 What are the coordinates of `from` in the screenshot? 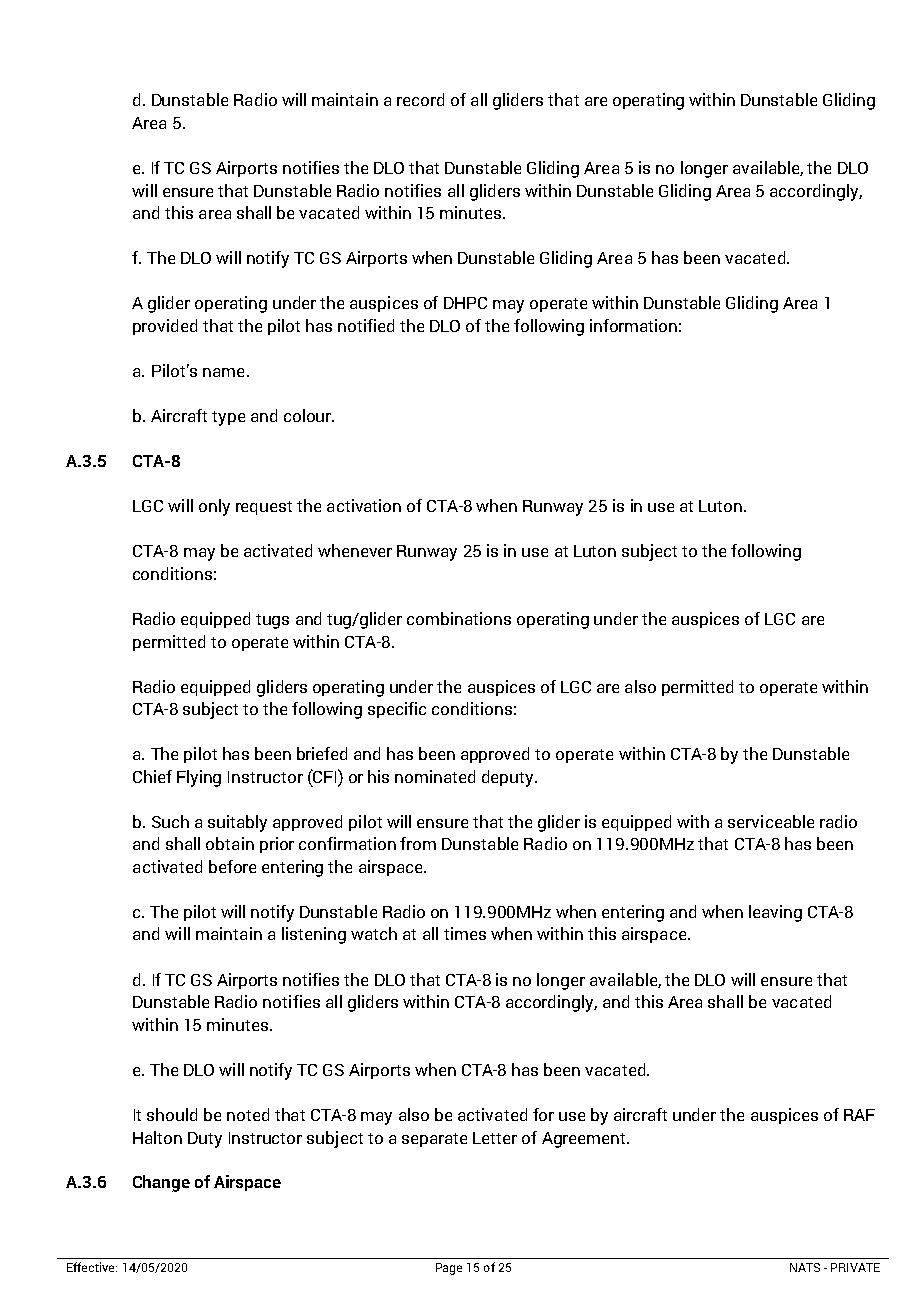 It's located at (418, 843).
